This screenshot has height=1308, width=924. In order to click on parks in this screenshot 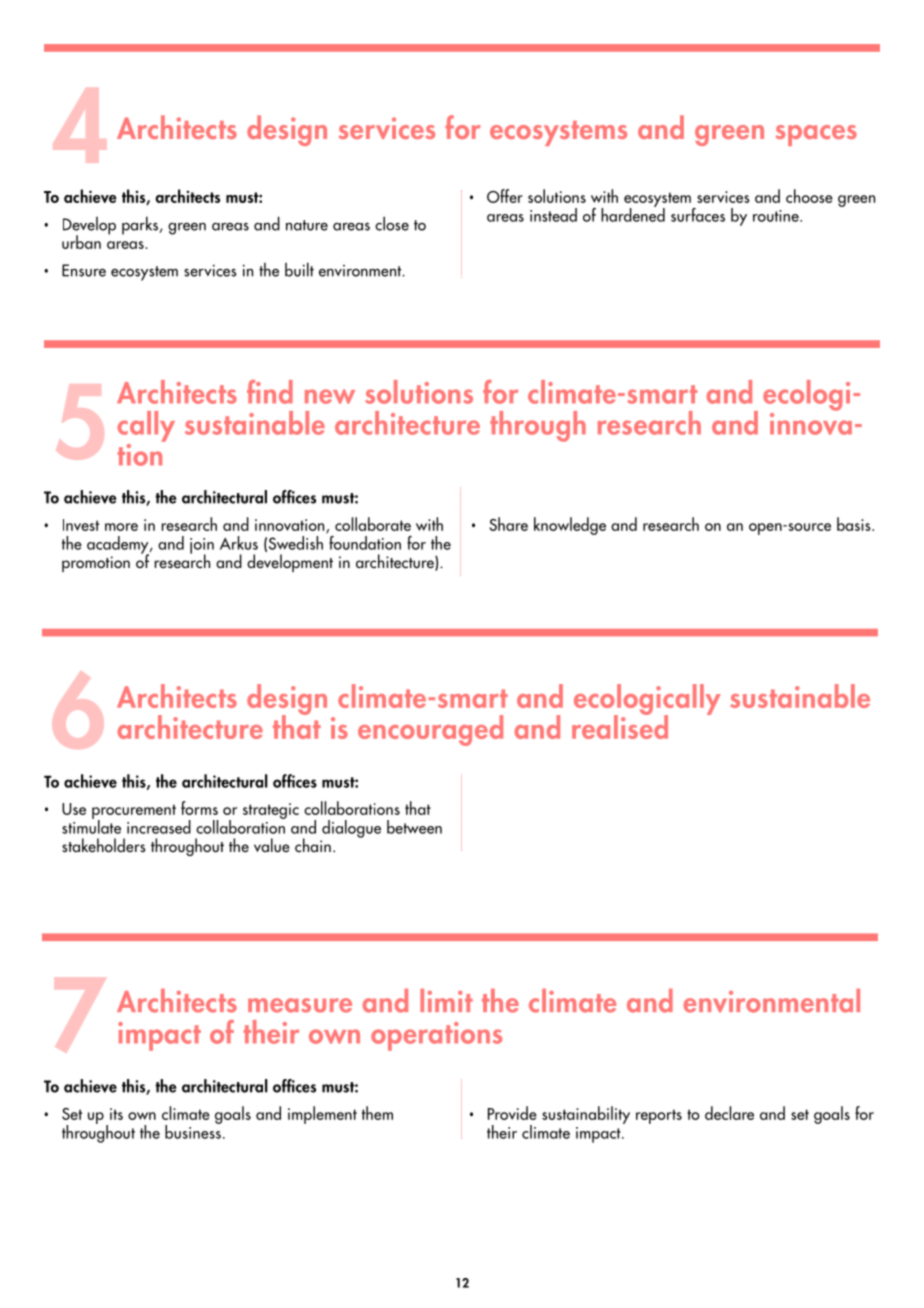, I will do `click(141, 225)`.
